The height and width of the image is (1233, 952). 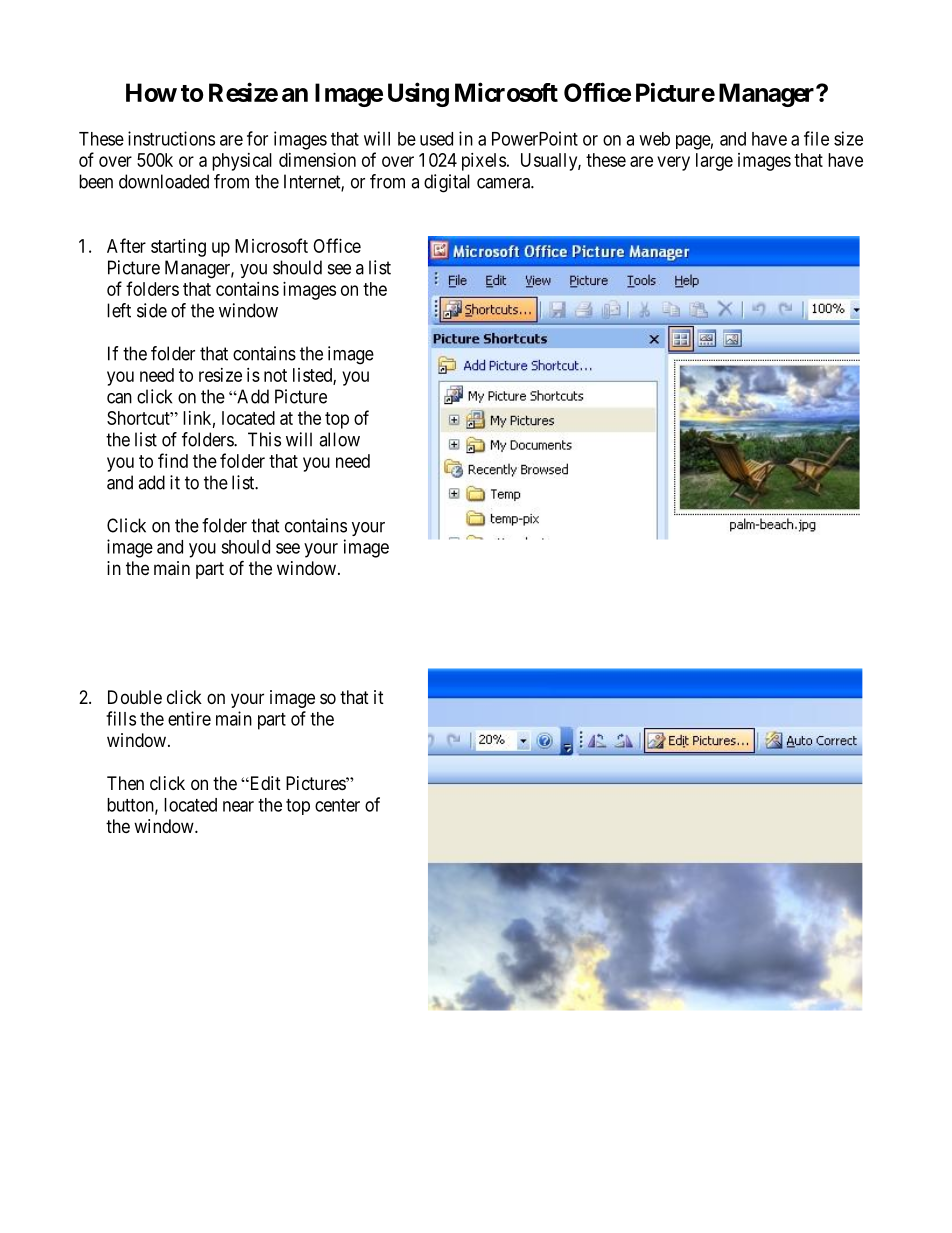 I want to click on large, so click(x=714, y=162).
